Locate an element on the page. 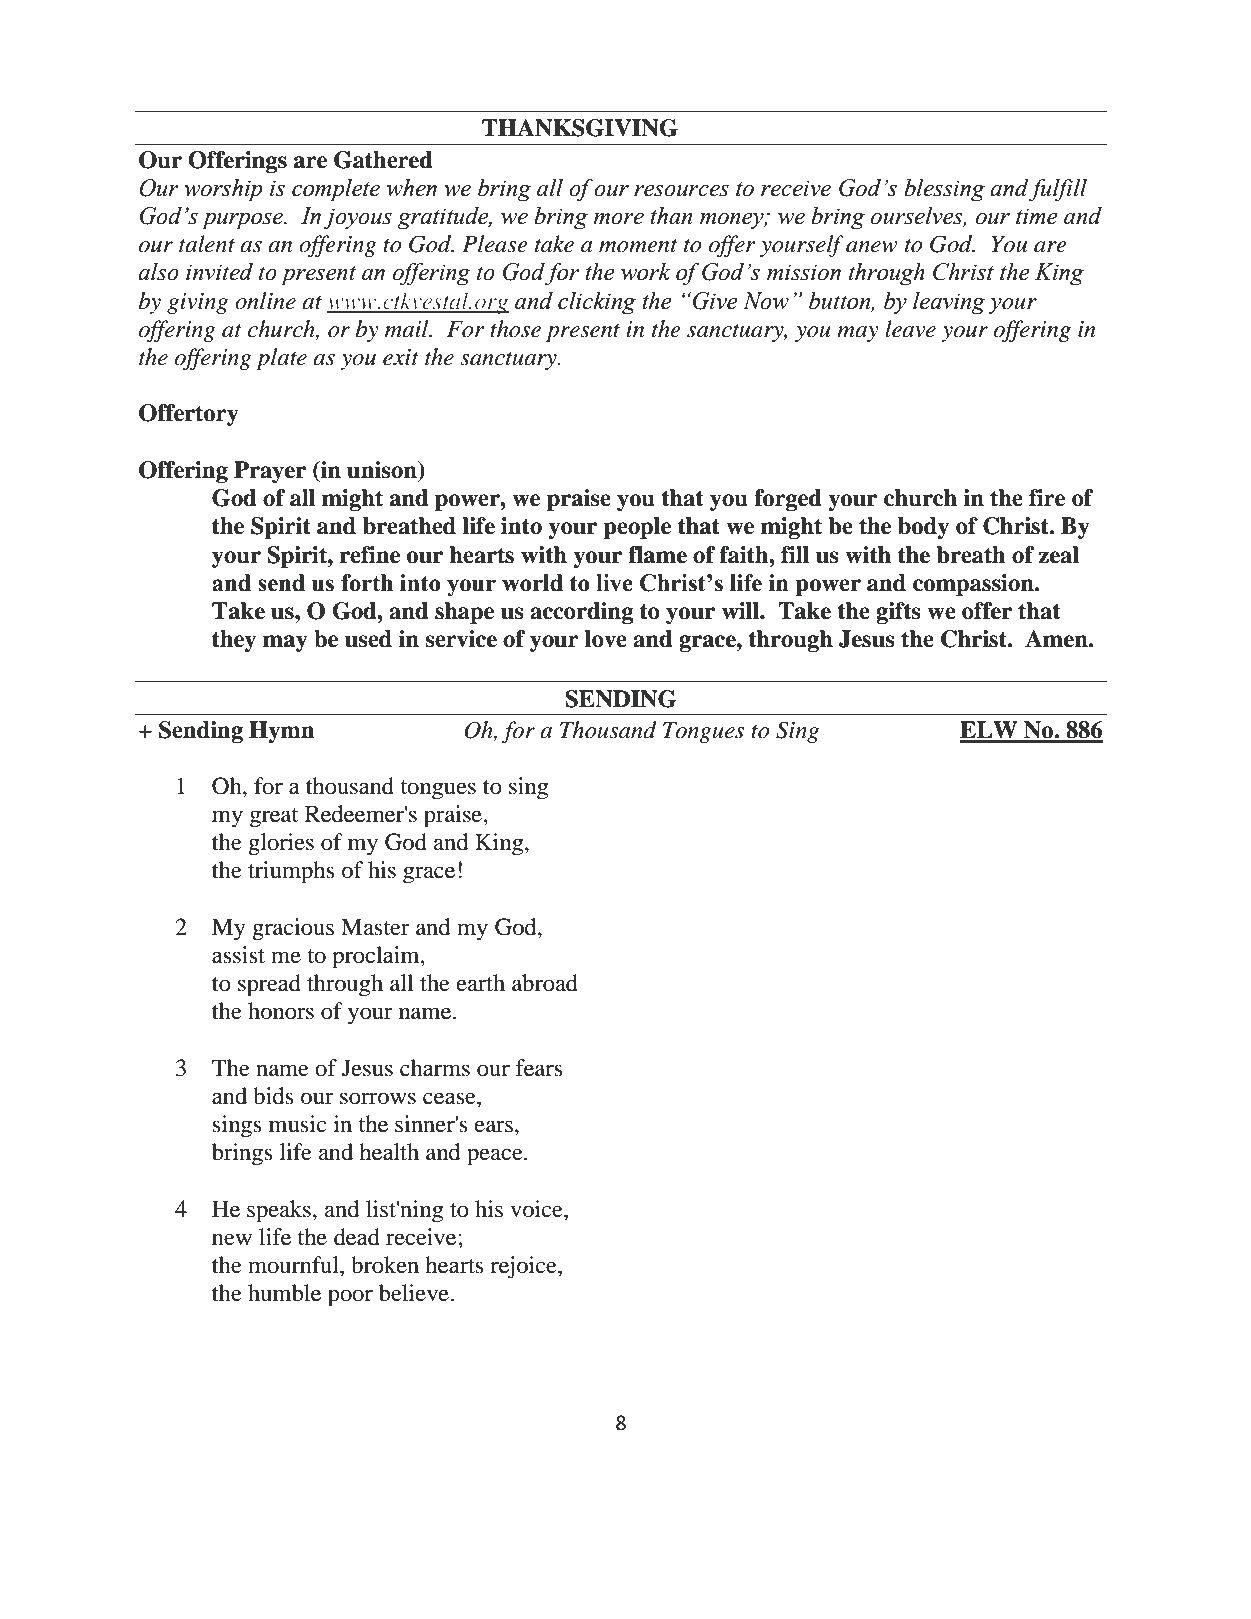 The width and height of the page is (1251, 1619). gracious is located at coordinates (293, 929).
